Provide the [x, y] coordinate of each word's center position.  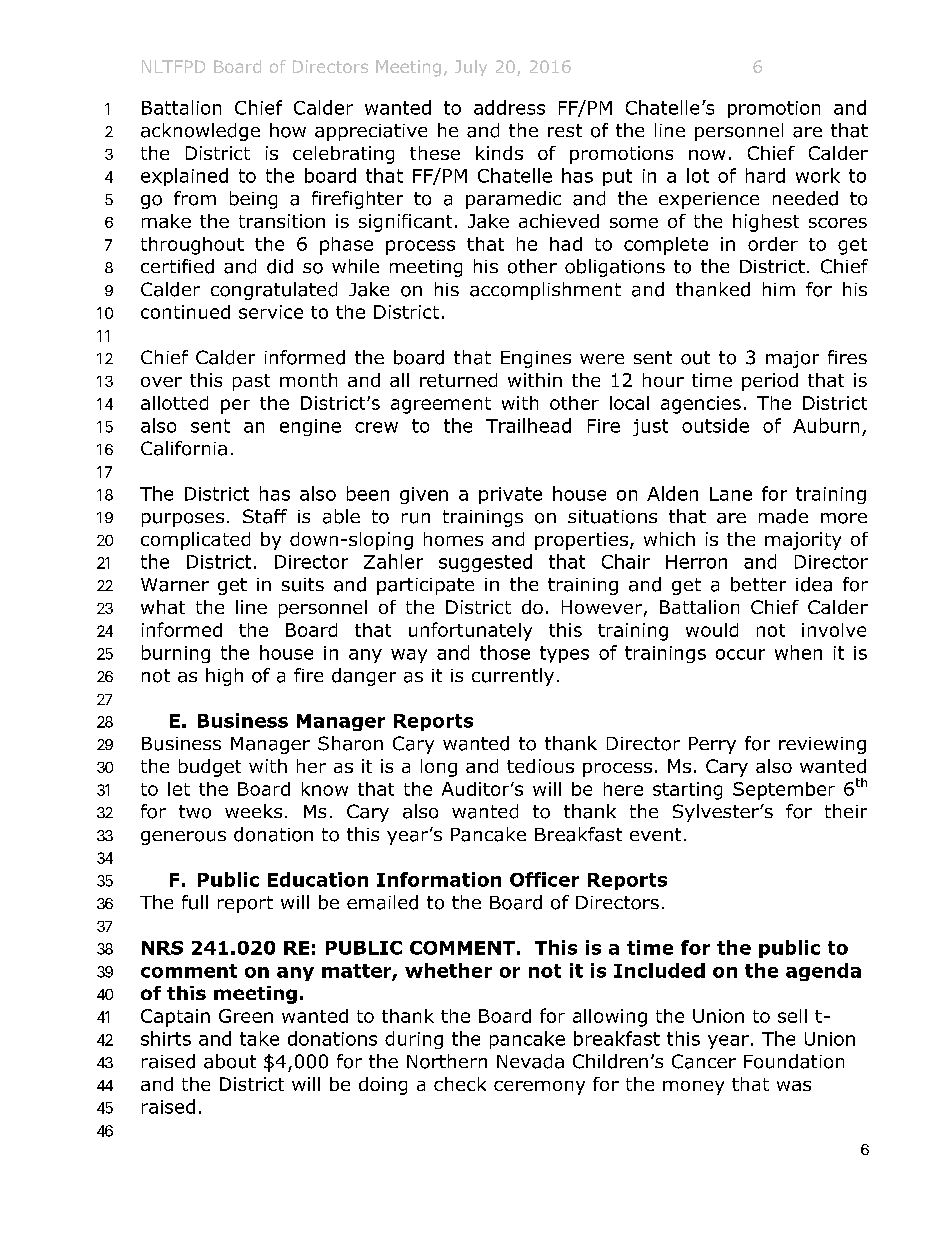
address [509, 107]
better [758, 584]
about [230, 1061]
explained [184, 177]
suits [303, 585]
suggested [485, 563]
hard [765, 175]
